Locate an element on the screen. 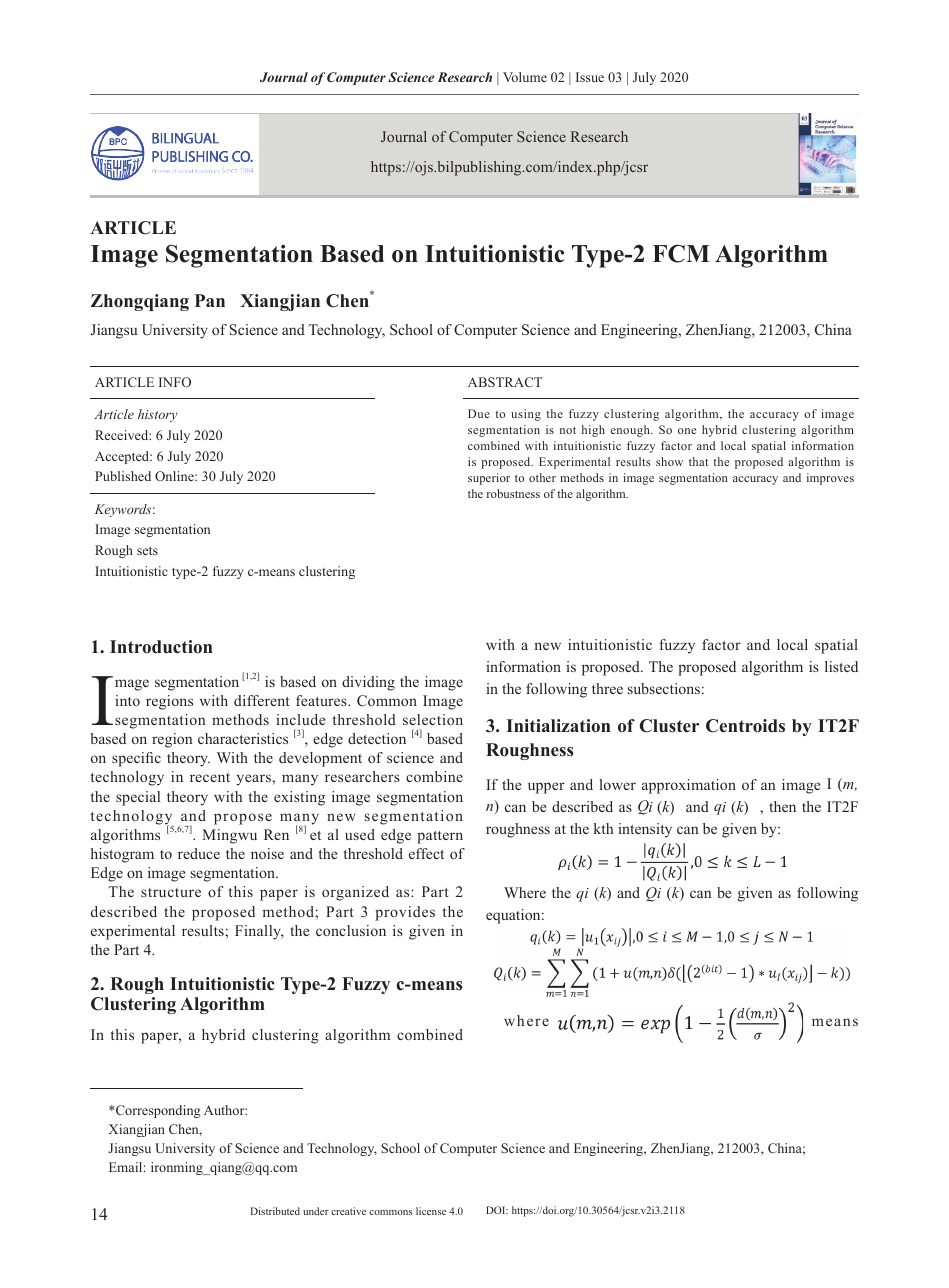 This screenshot has width=949, height=1288. Introduction is located at coordinates (161, 647).
